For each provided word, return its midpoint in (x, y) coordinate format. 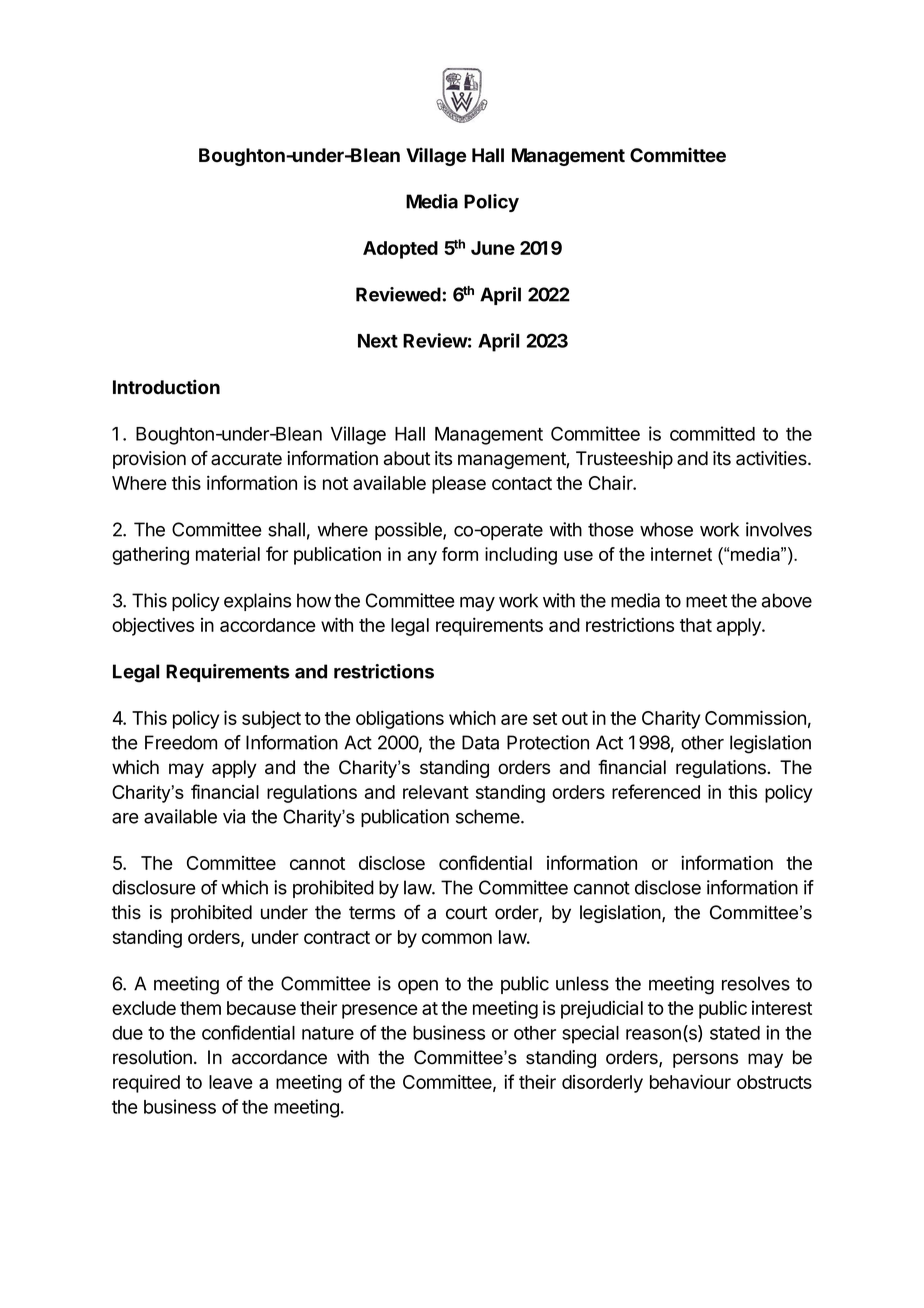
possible (409, 531)
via (234, 816)
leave (231, 1082)
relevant (436, 792)
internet (681, 554)
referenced (656, 791)
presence (380, 1011)
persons (705, 1060)
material (228, 553)
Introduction (166, 387)
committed (712, 433)
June (493, 248)
